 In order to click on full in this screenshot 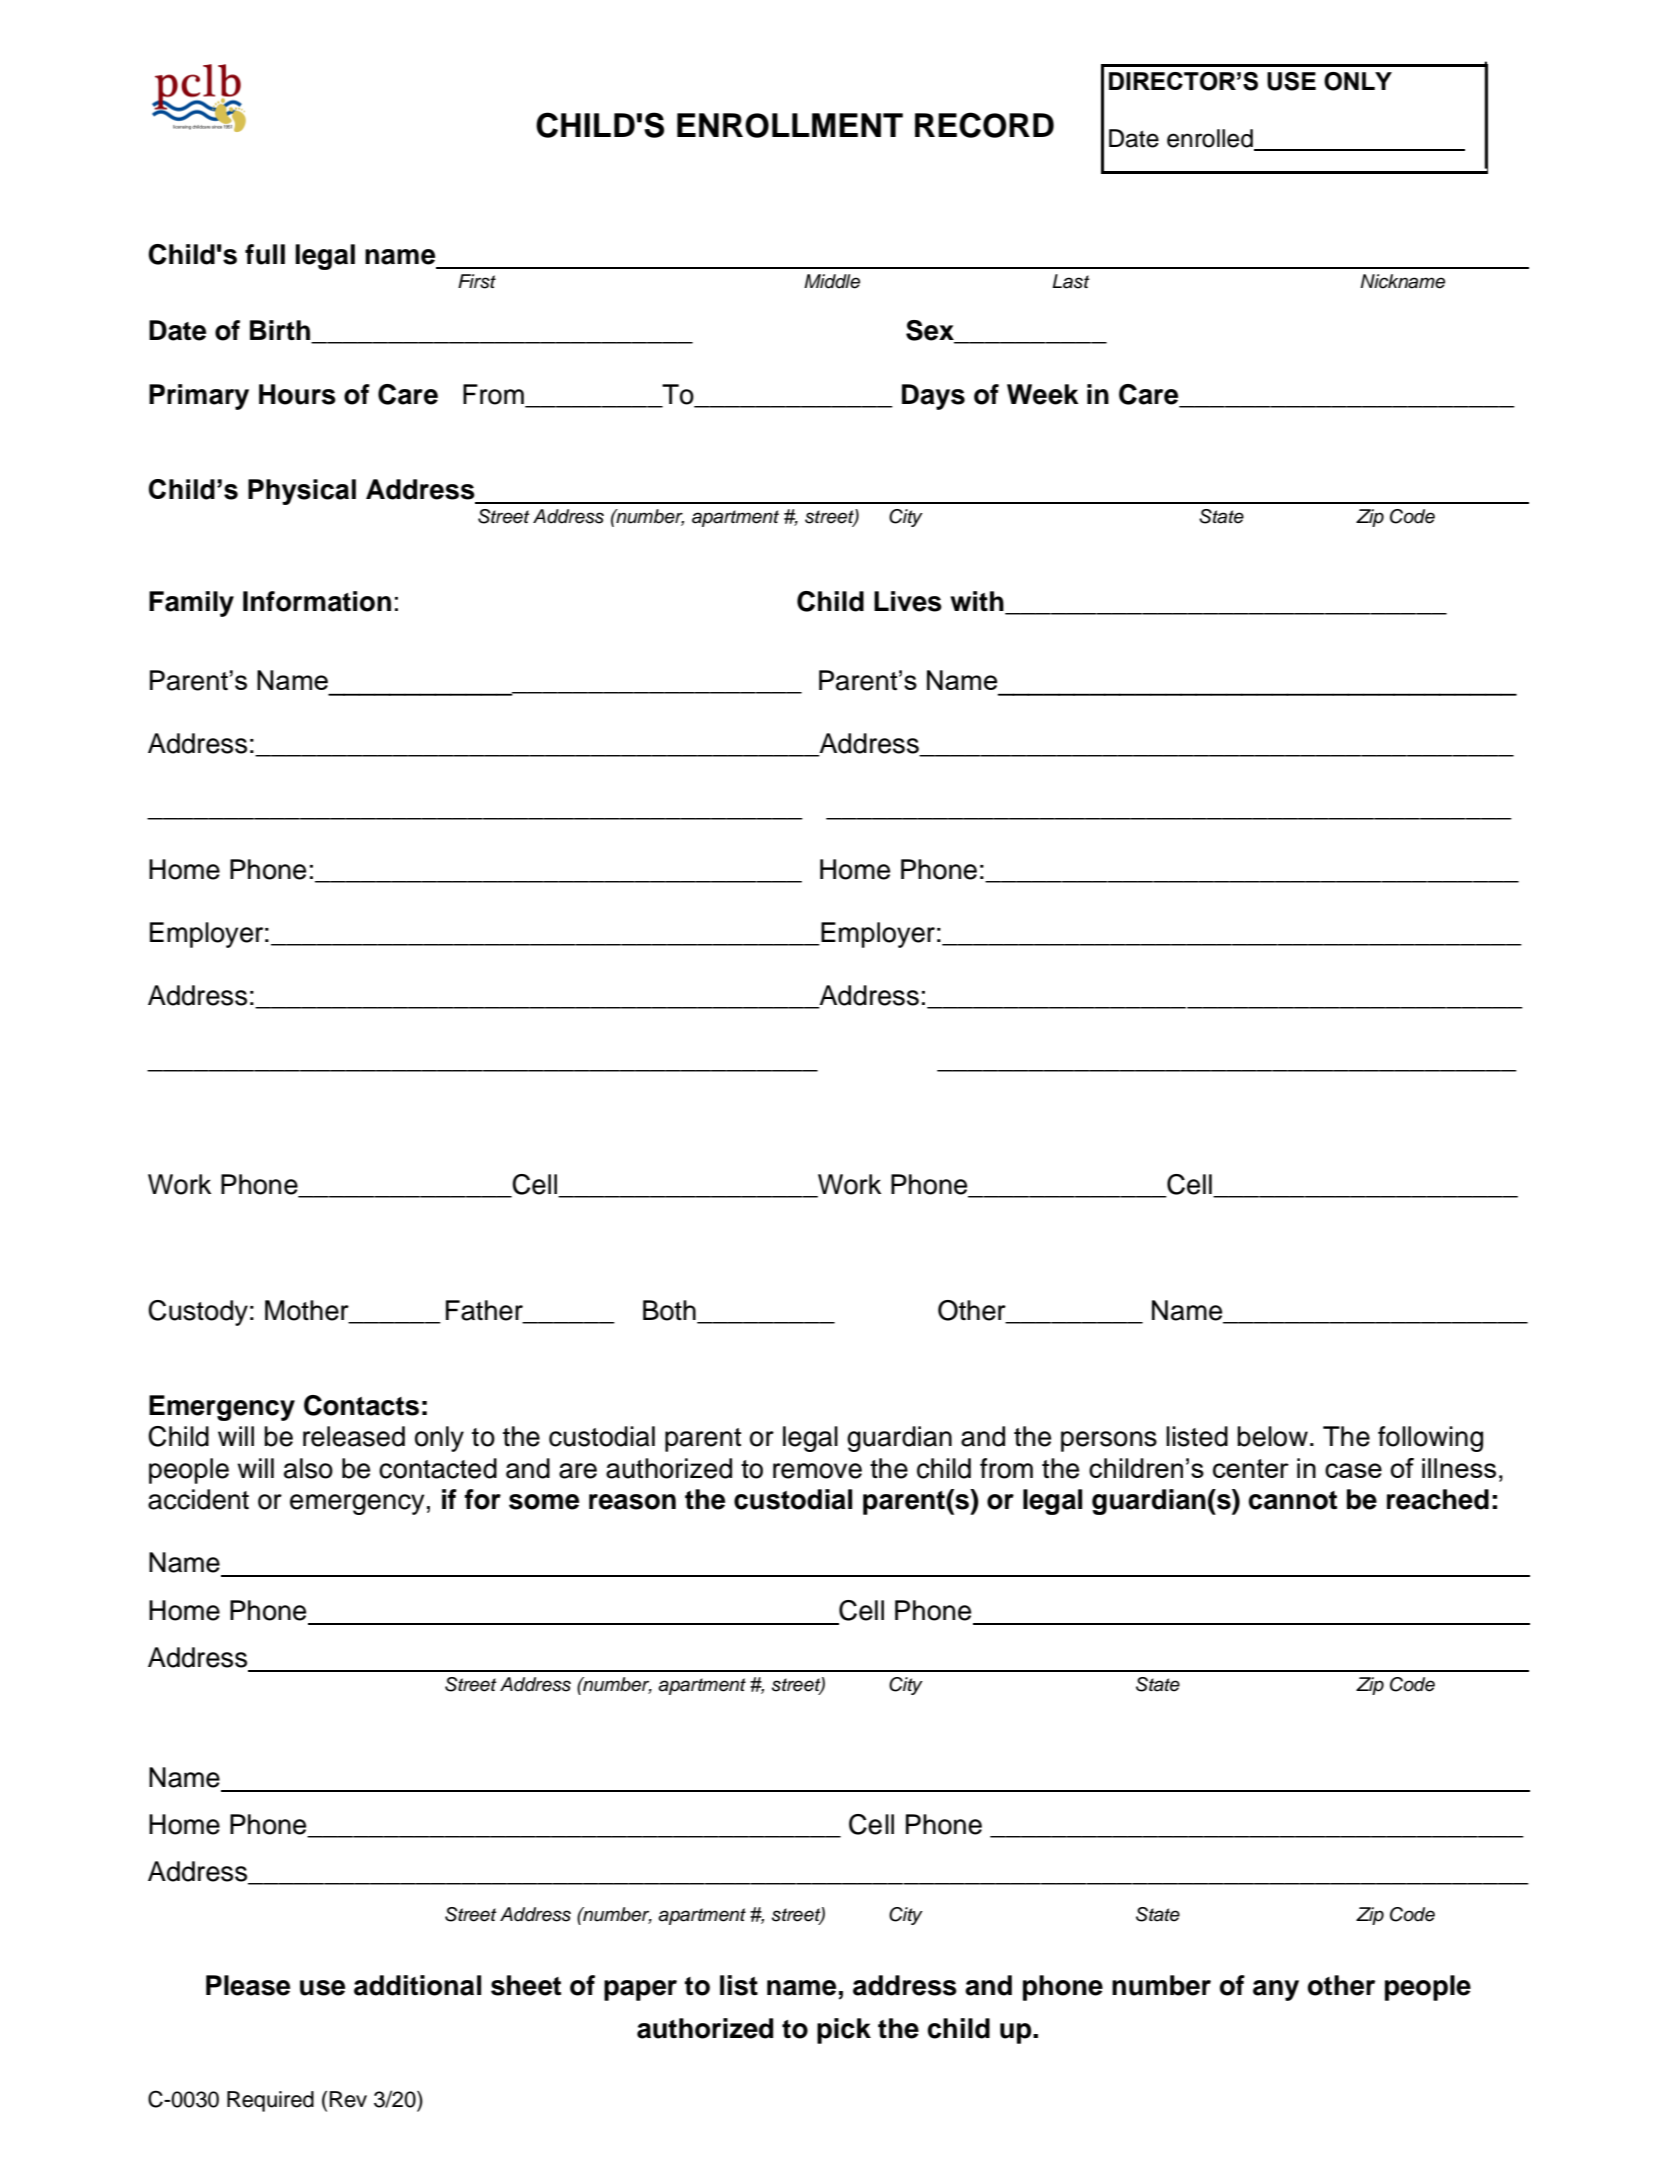, I will do `click(265, 254)`.
